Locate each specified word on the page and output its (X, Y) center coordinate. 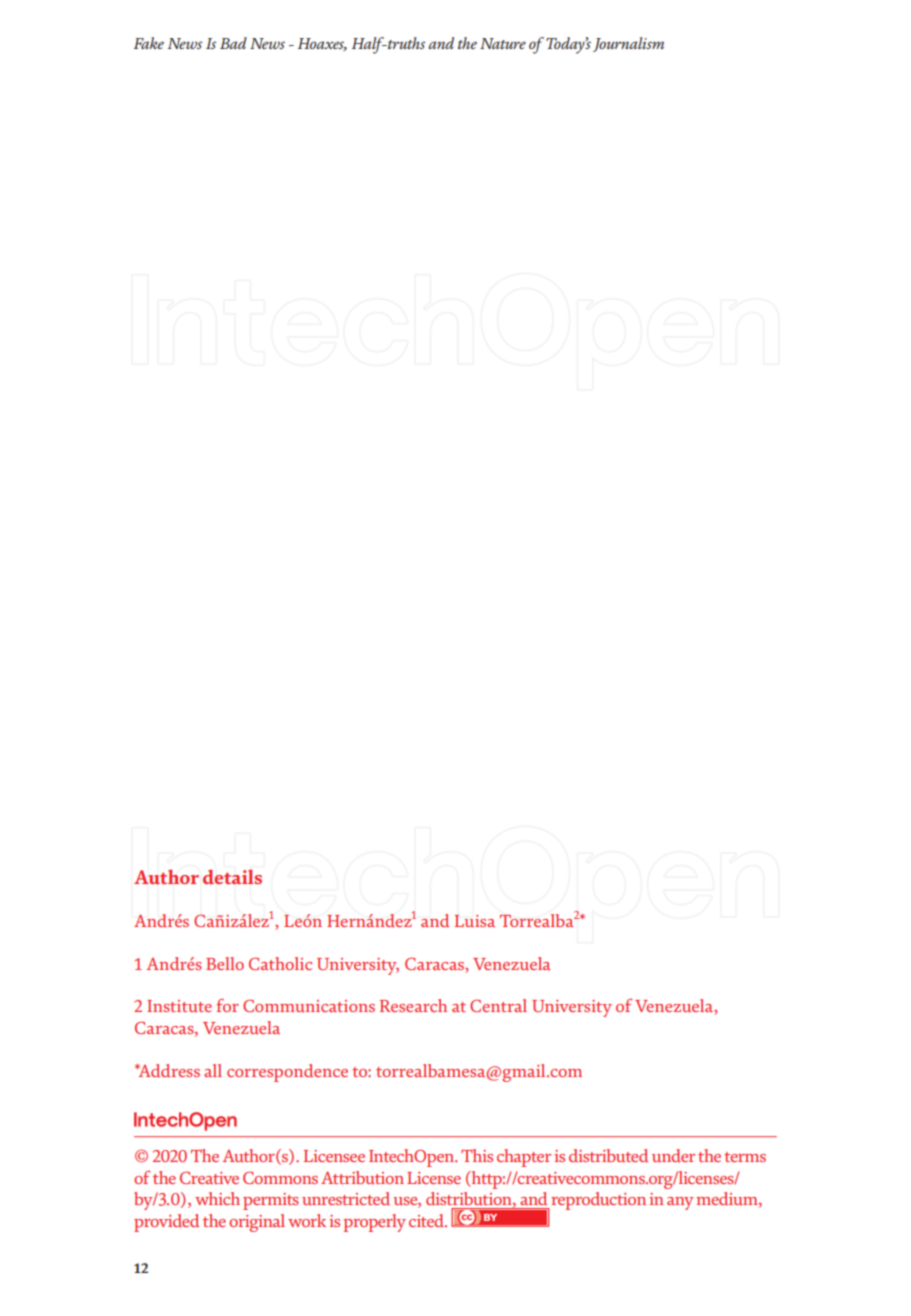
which (217, 1198)
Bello (225, 963)
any (680, 1203)
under (673, 1156)
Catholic (280, 963)
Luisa (475, 921)
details (232, 877)
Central (498, 1005)
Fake (149, 43)
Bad (233, 43)
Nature (503, 43)
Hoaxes (322, 44)
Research (413, 1005)
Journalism (628, 44)
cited (428, 1220)
